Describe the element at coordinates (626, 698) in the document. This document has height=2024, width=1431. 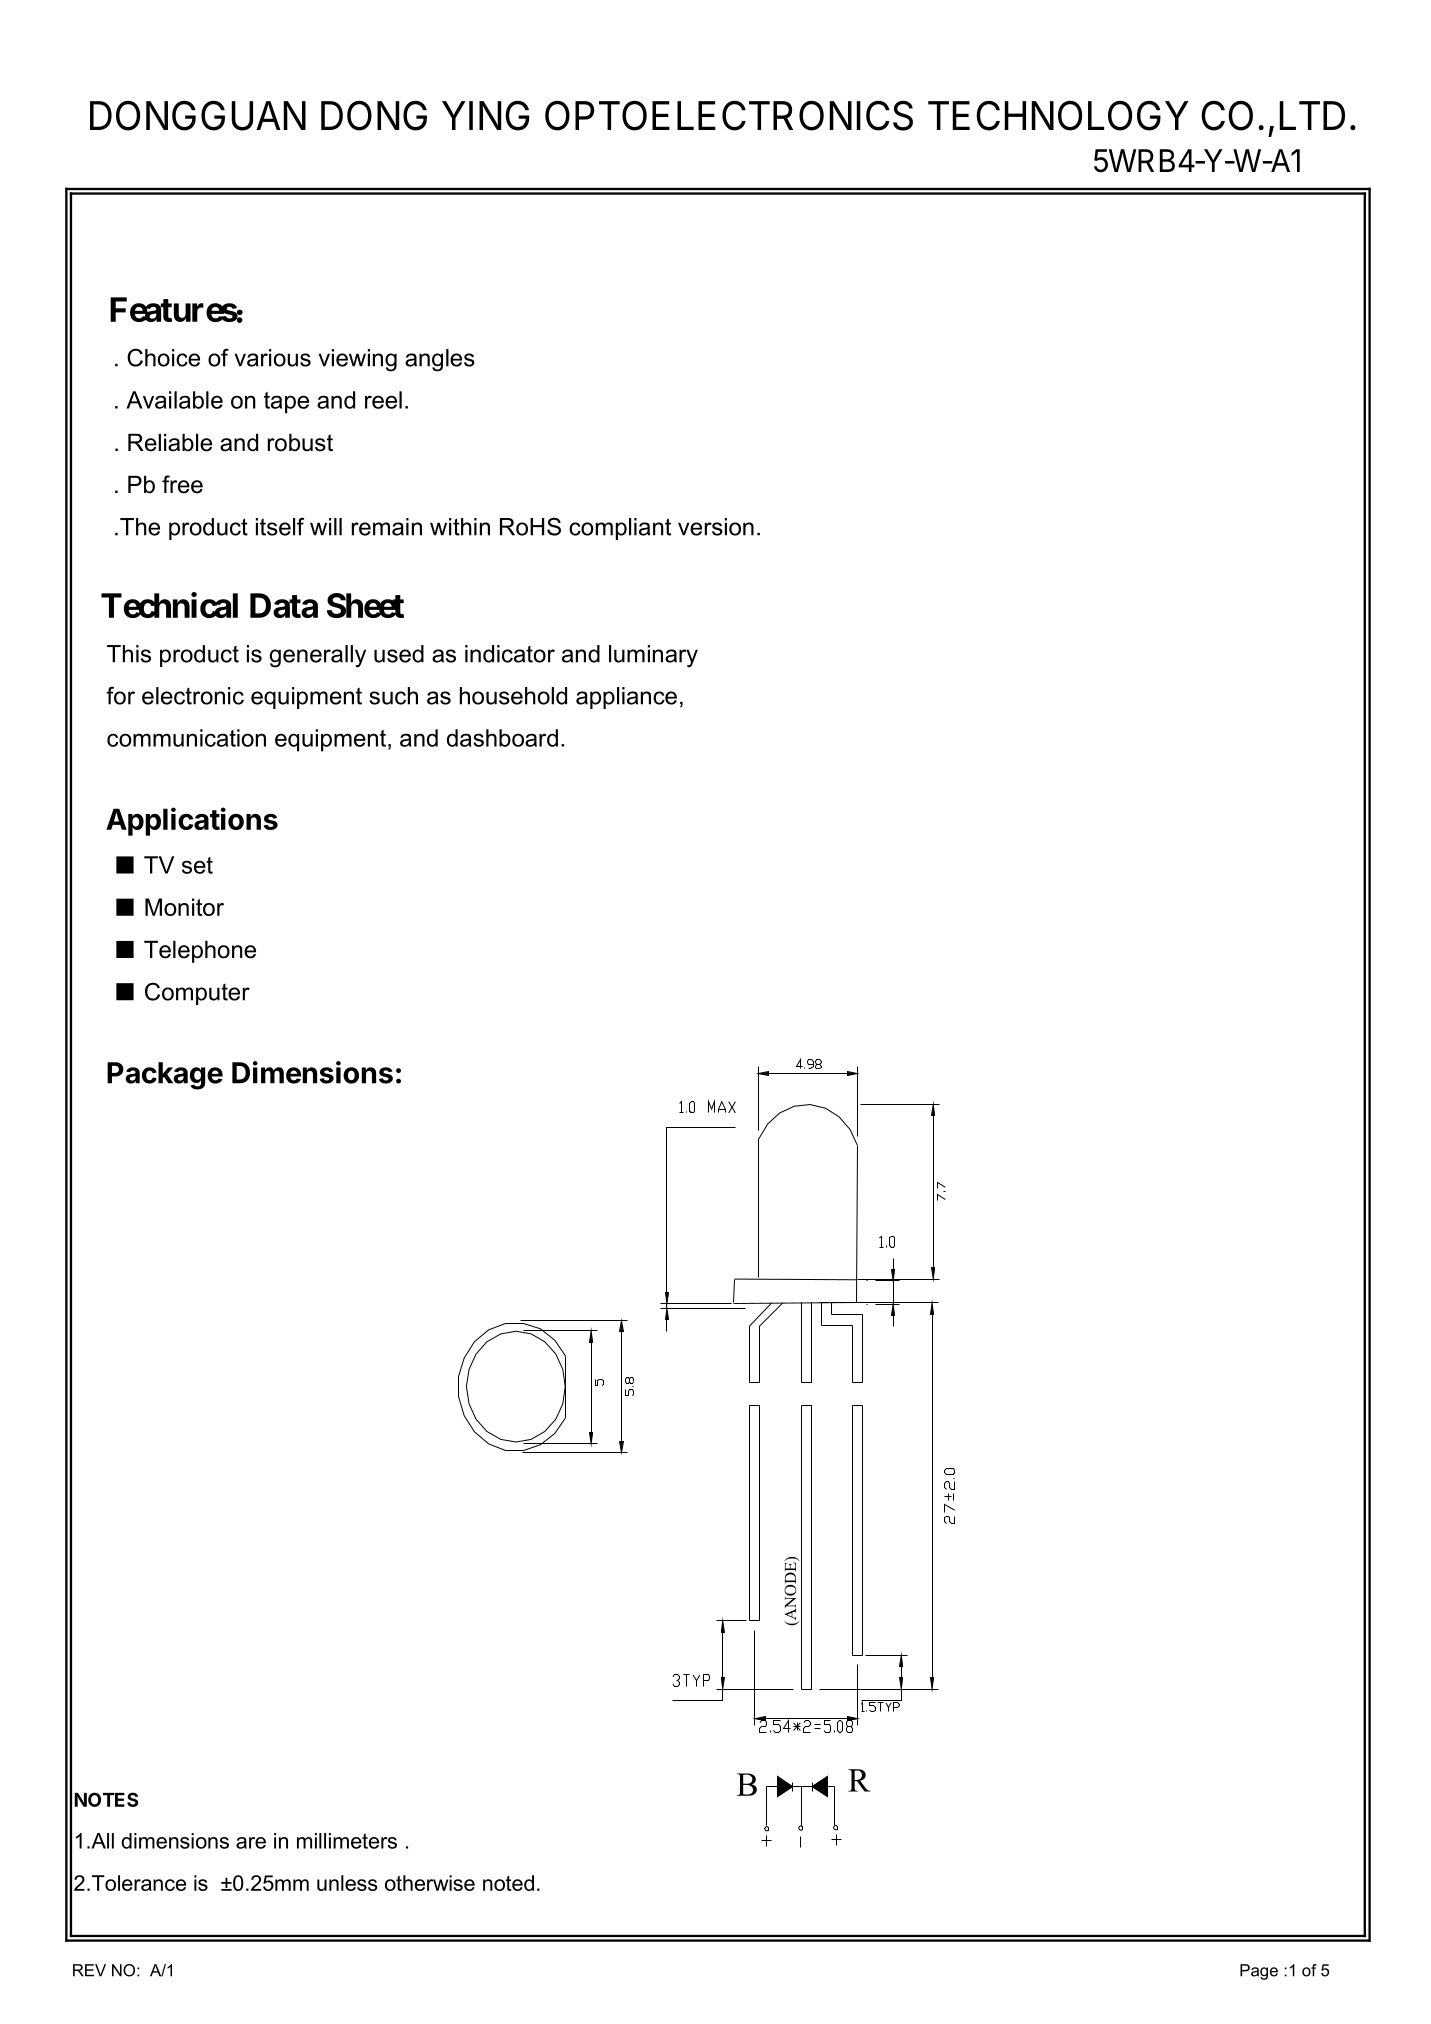
I see `appliance` at that location.
